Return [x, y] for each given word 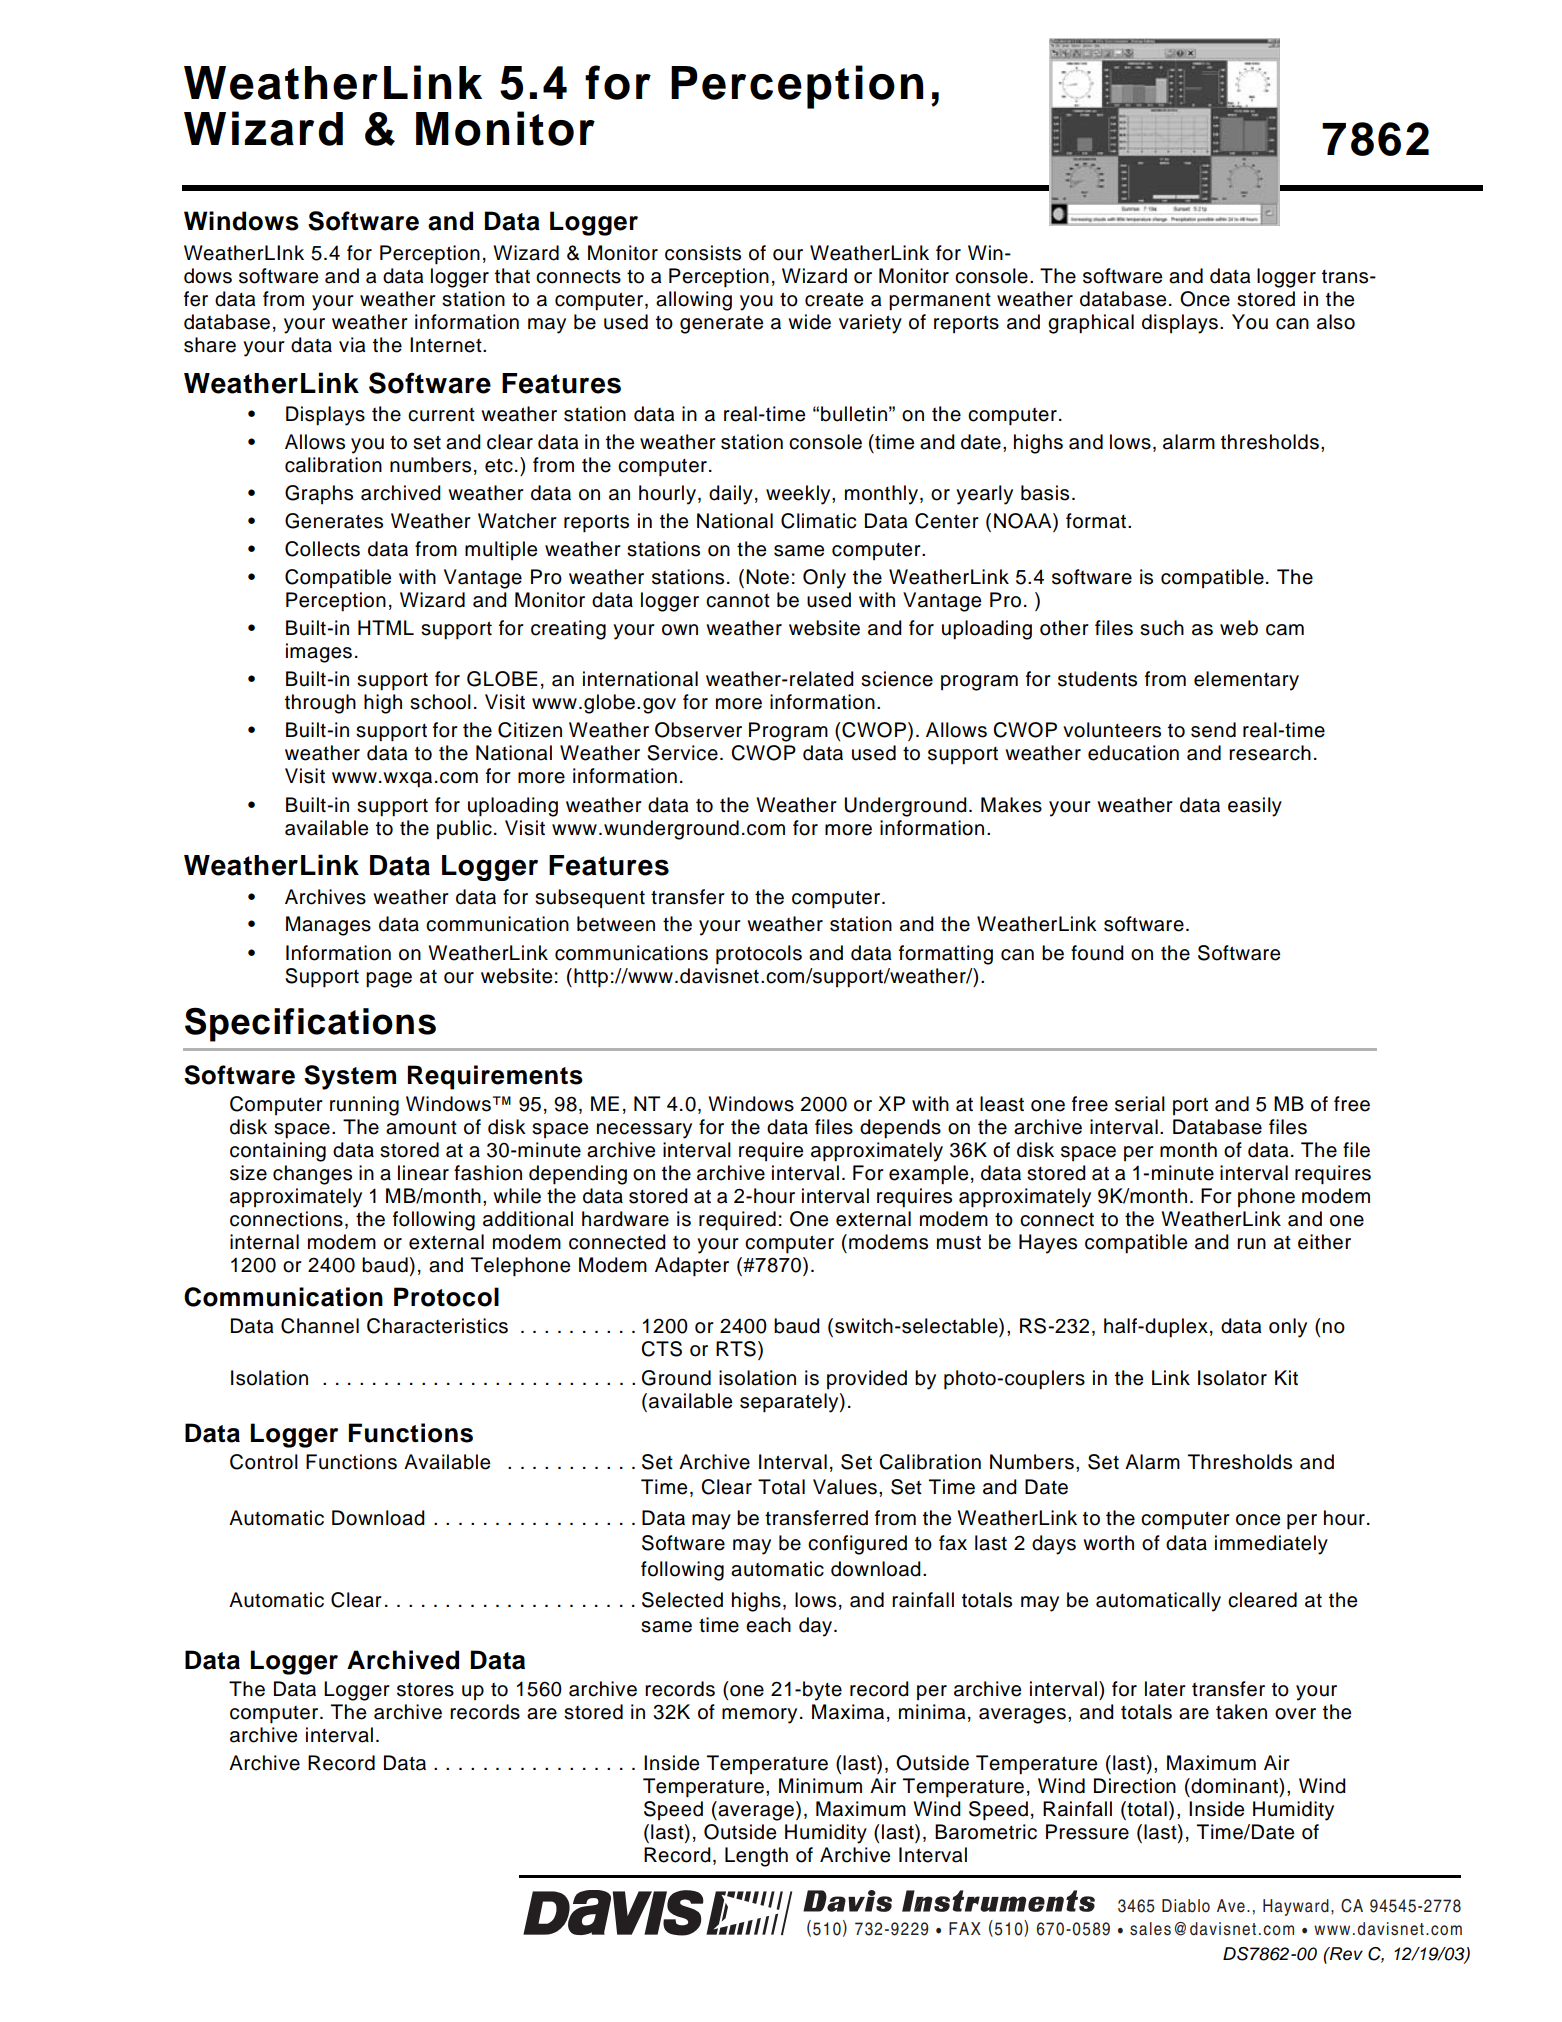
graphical [1091, 324]
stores [425, 1690]
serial [1140, 1104]
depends [900, 1129]
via [352, 345]
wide [809, 322]
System [350, 1077]
